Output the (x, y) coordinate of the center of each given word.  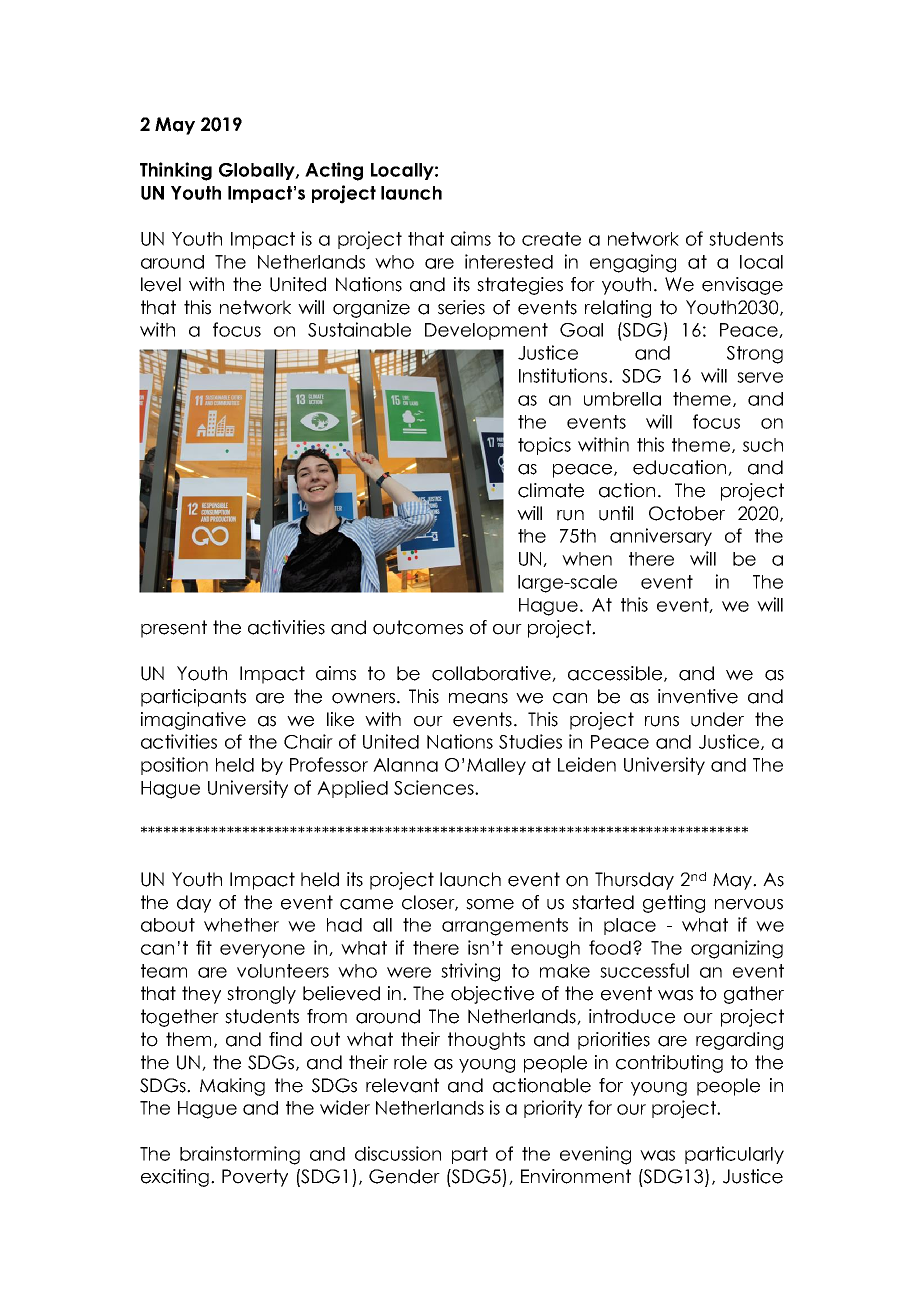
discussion (398, 1153)
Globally (258, 171)
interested (509, 261)
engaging (633, 263)
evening (595, 1155)
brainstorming (240, 1155)
